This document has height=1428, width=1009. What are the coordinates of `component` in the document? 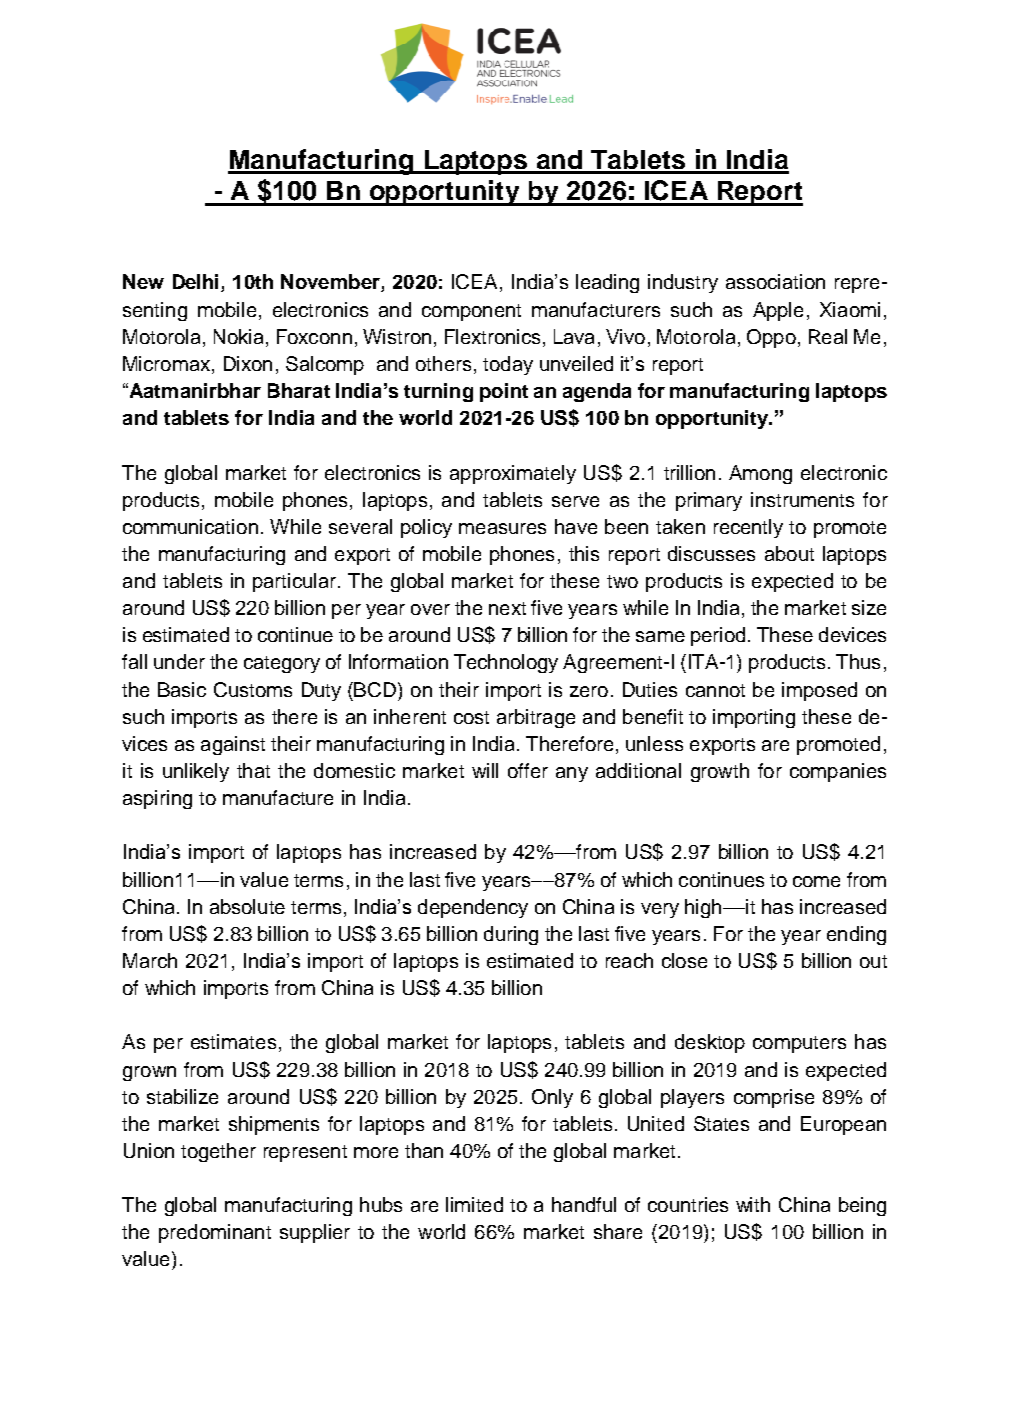 It's located at (471, 312).
